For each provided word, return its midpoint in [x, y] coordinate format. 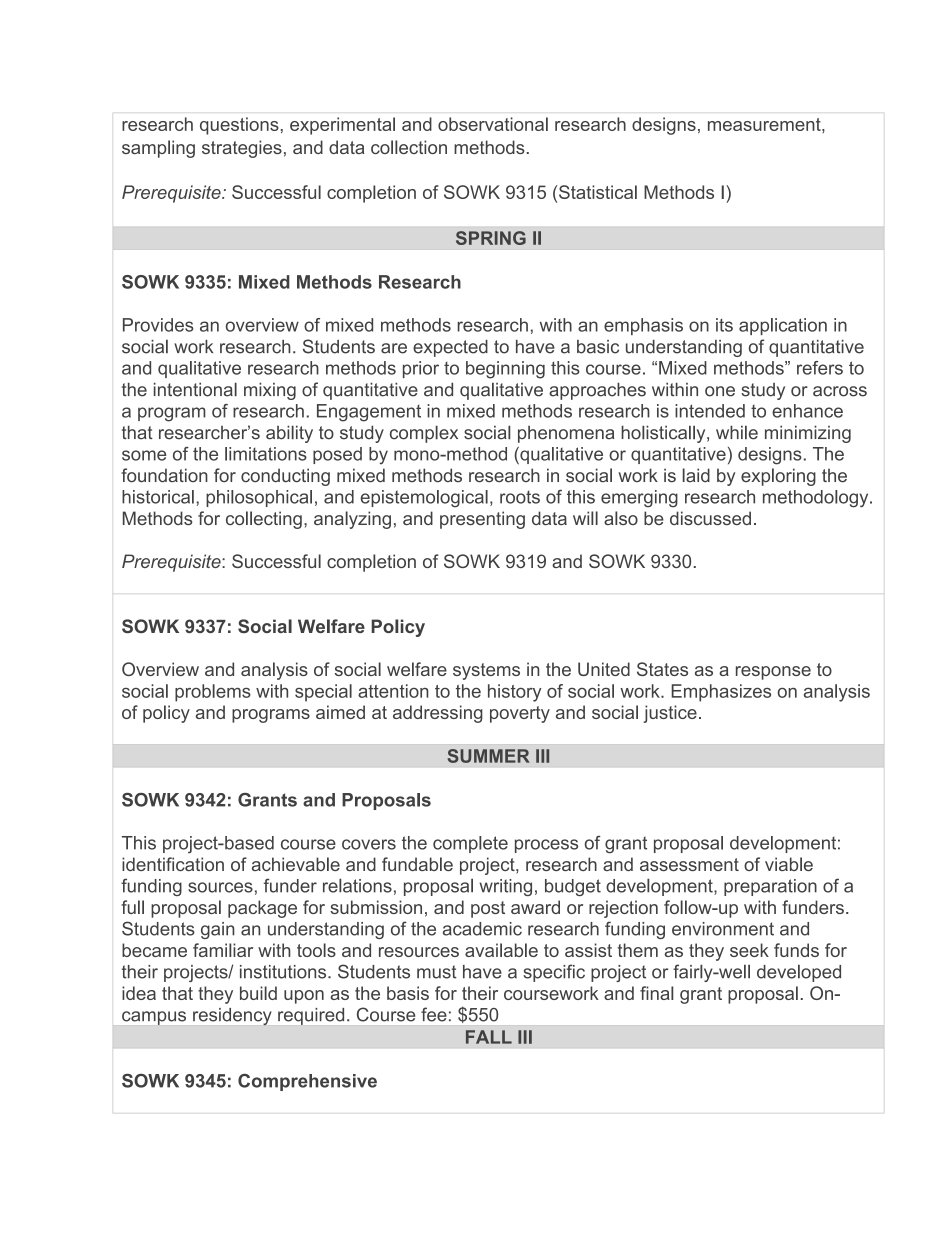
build [258, 993]
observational [493, 124]
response [773, 673]
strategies [242, 149]
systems [486, 671]
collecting [264, 520]
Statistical [598, 192]
